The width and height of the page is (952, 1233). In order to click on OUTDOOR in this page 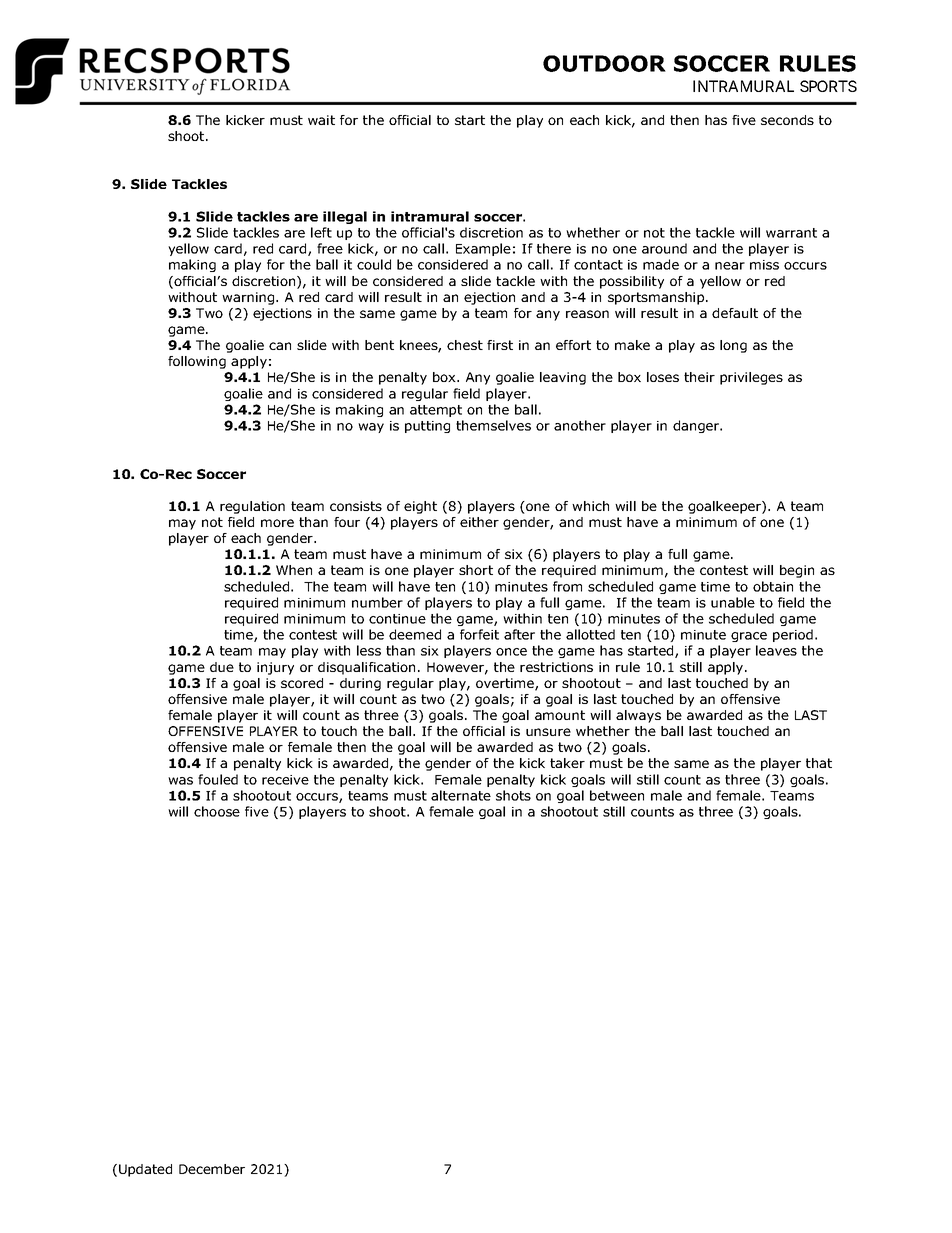, I will do `click(604, 63)`.
